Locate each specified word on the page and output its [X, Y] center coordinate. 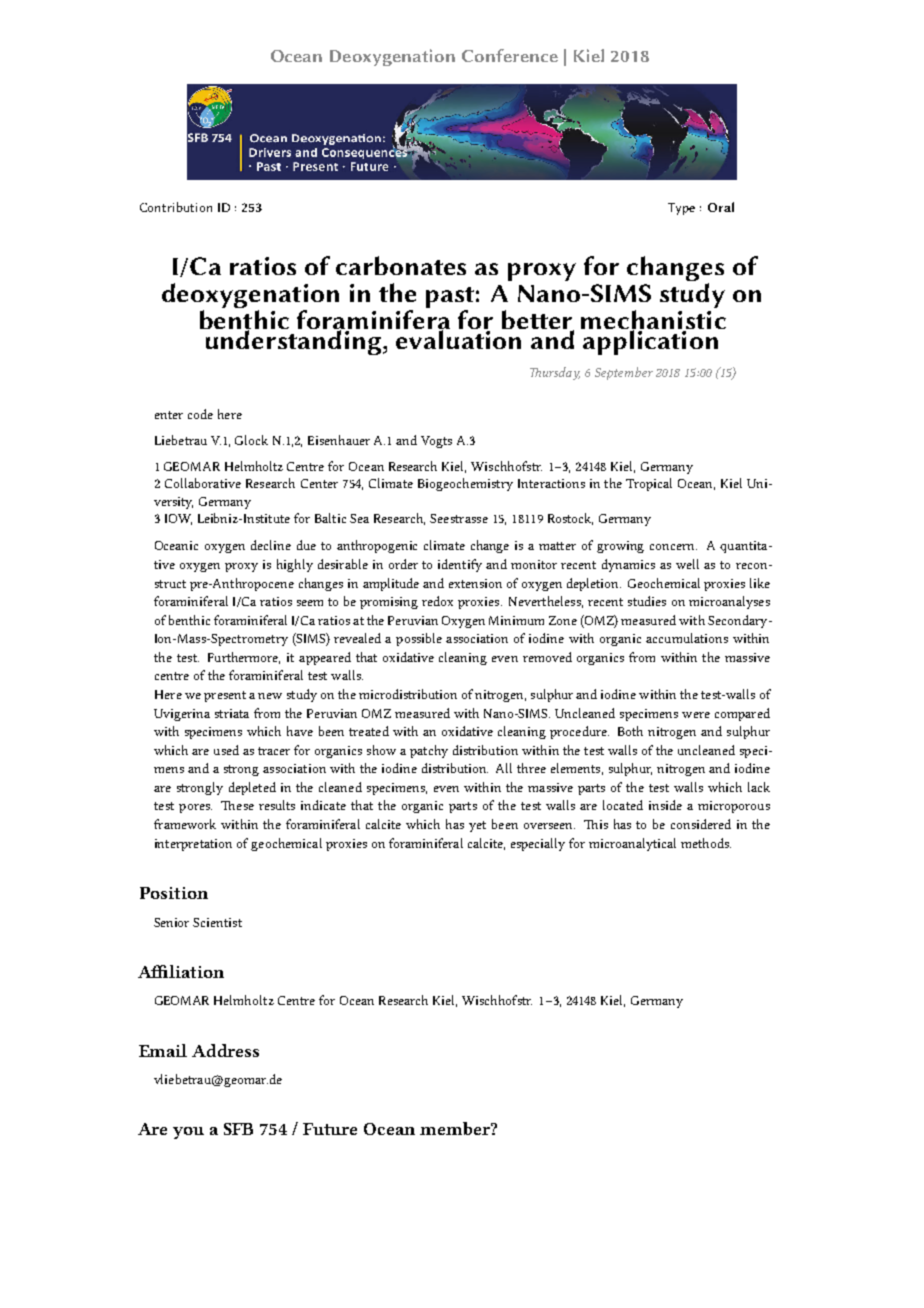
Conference [510, 55]
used [226, 750]
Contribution [176, 207]
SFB [238, 1129]
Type [681, 209]
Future [330, 1129]
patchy [429, 751]
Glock [251, 440]
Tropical [649, 484]
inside [665, 805]
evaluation [460, 338]
